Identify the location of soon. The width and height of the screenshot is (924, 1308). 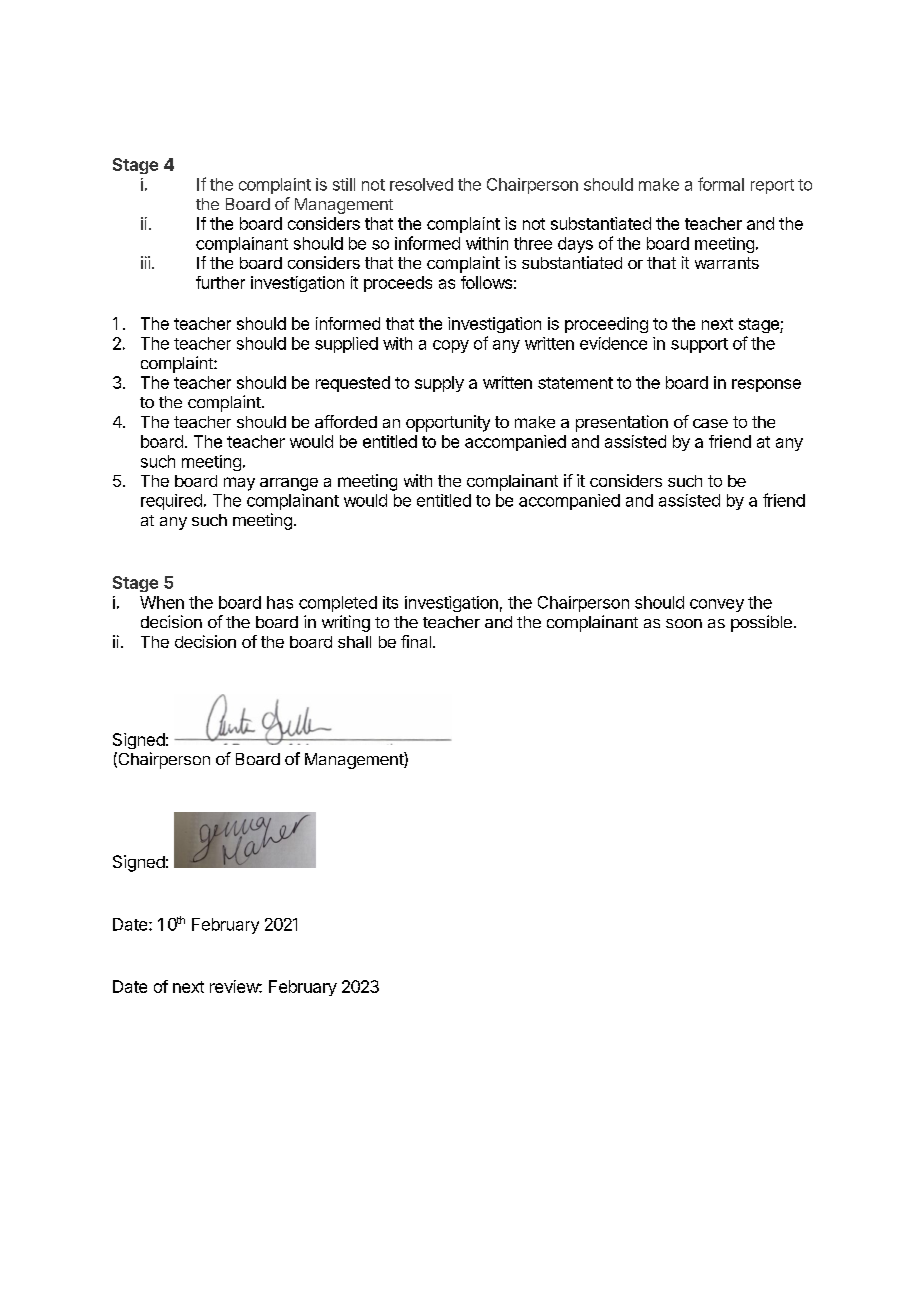
(684, 623).
